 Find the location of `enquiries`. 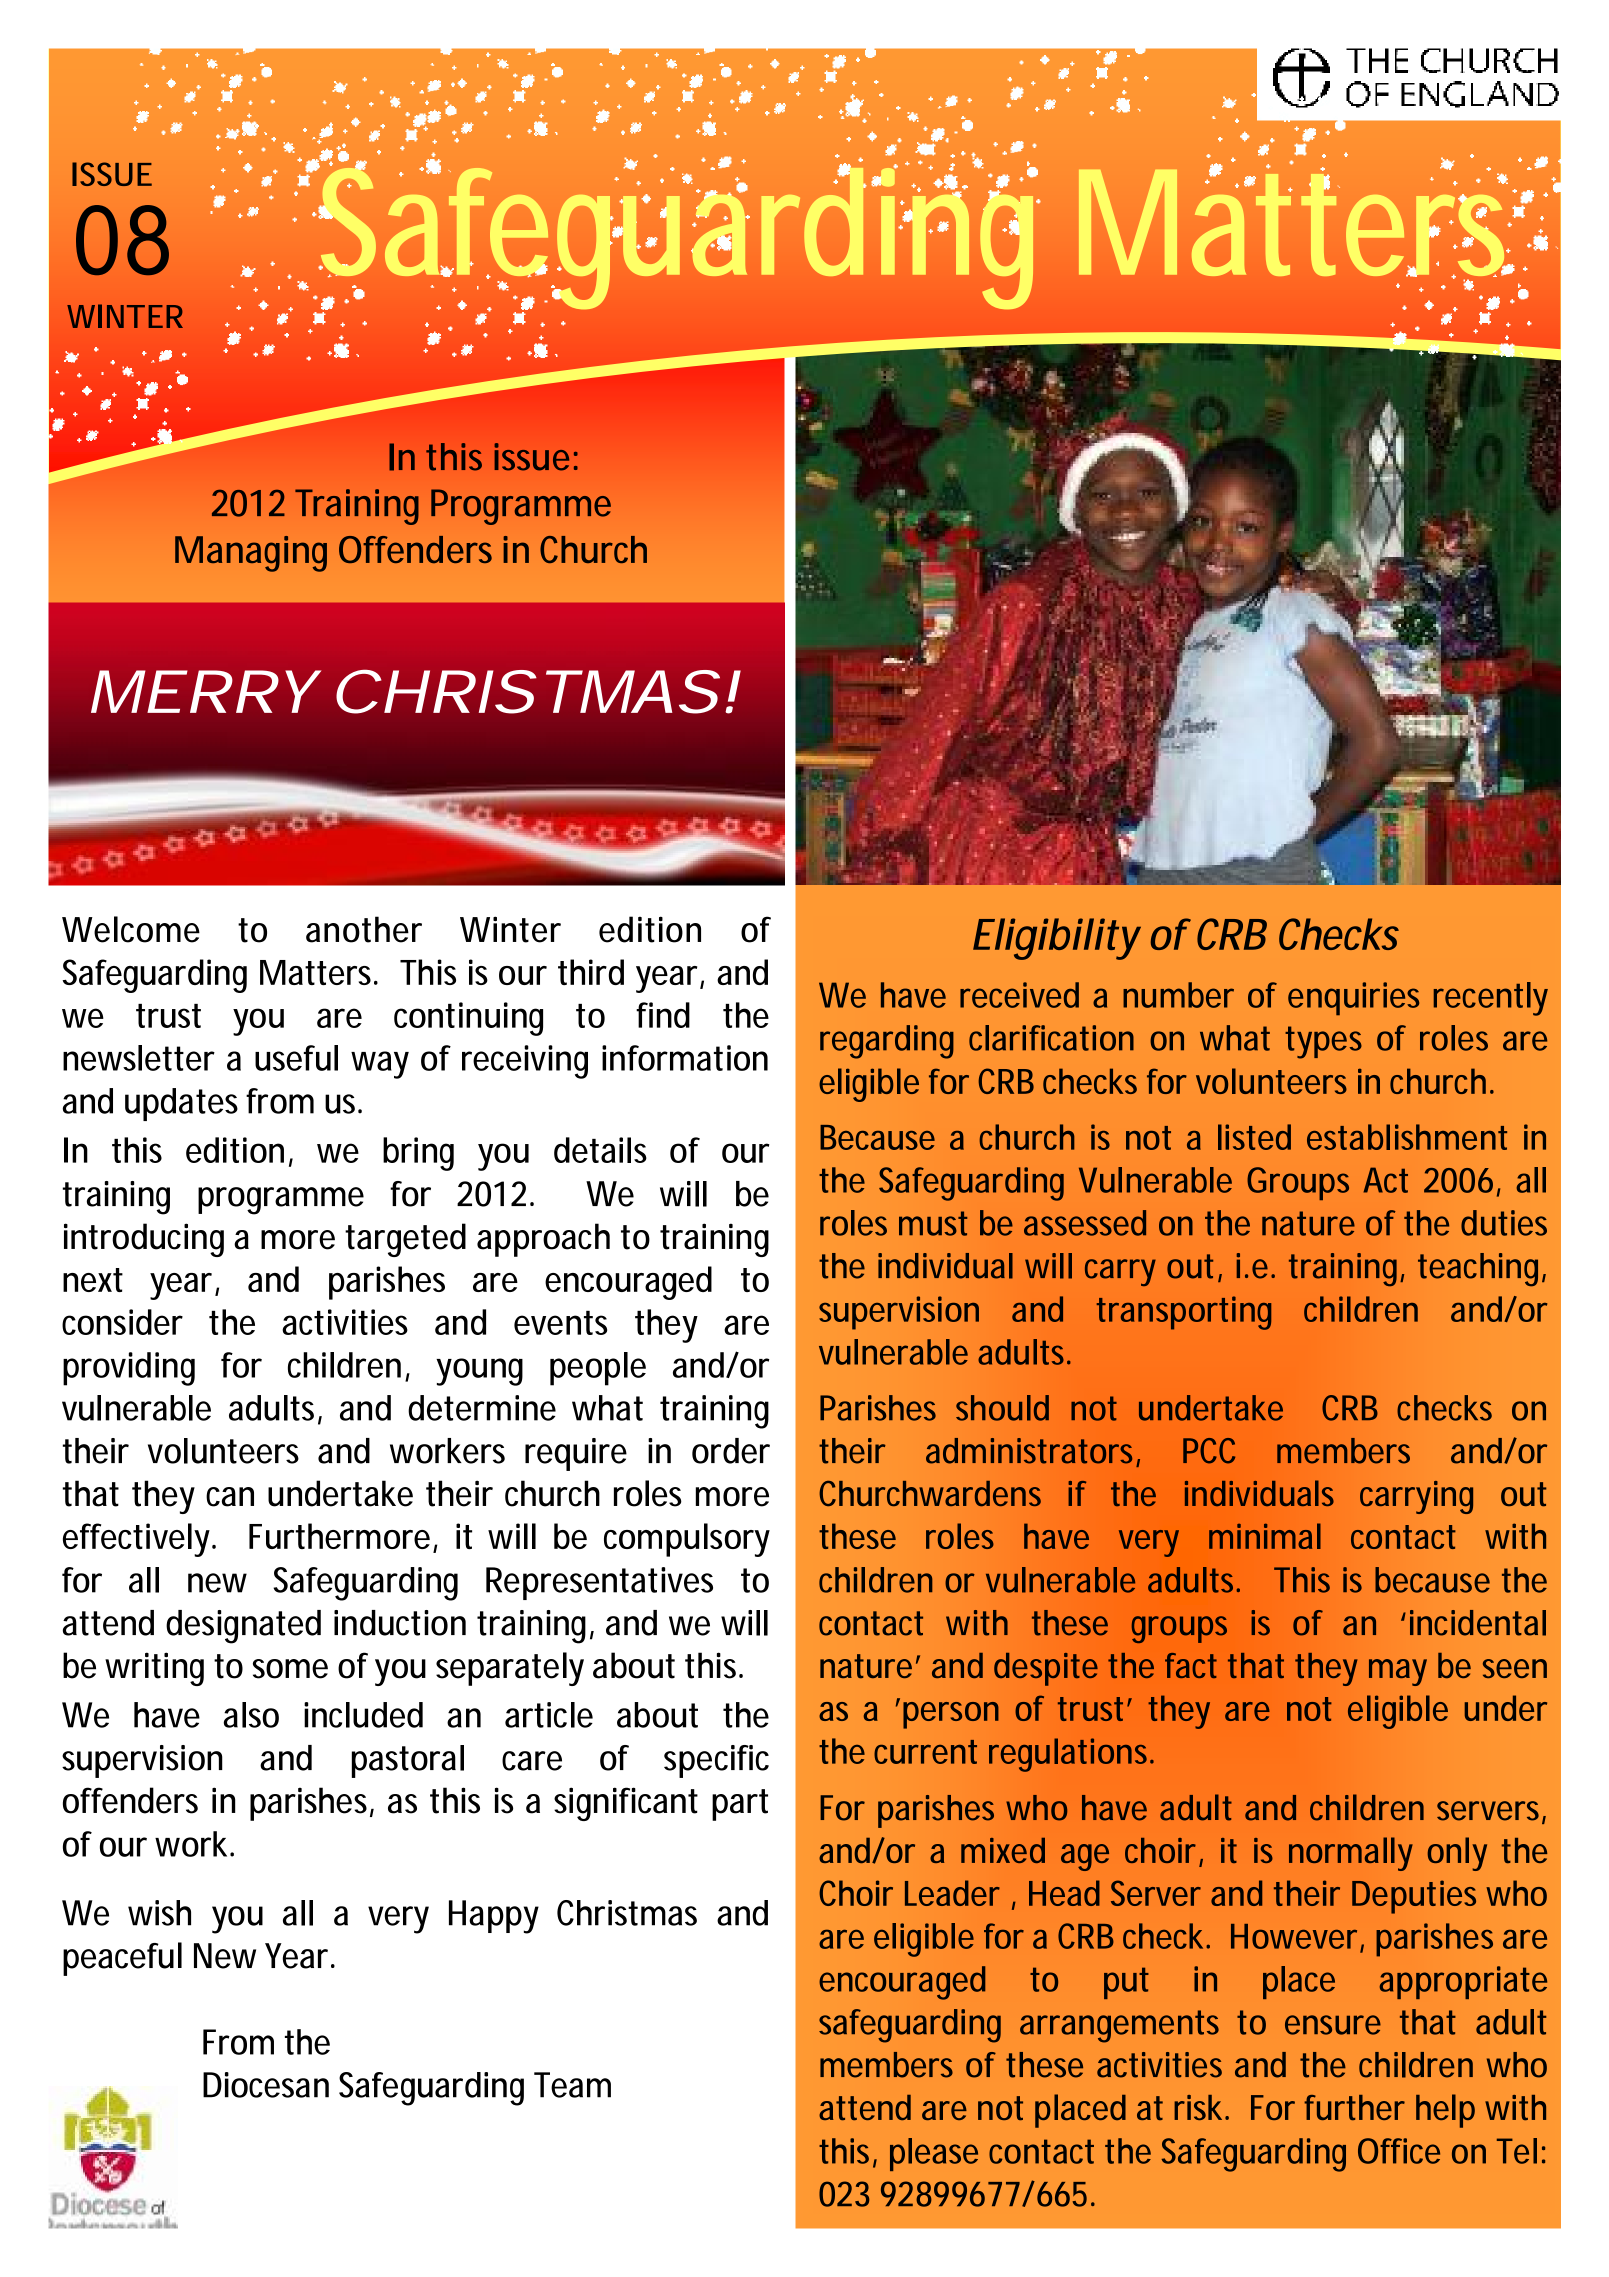

enquiries is located at coordinates (1353, 998).
